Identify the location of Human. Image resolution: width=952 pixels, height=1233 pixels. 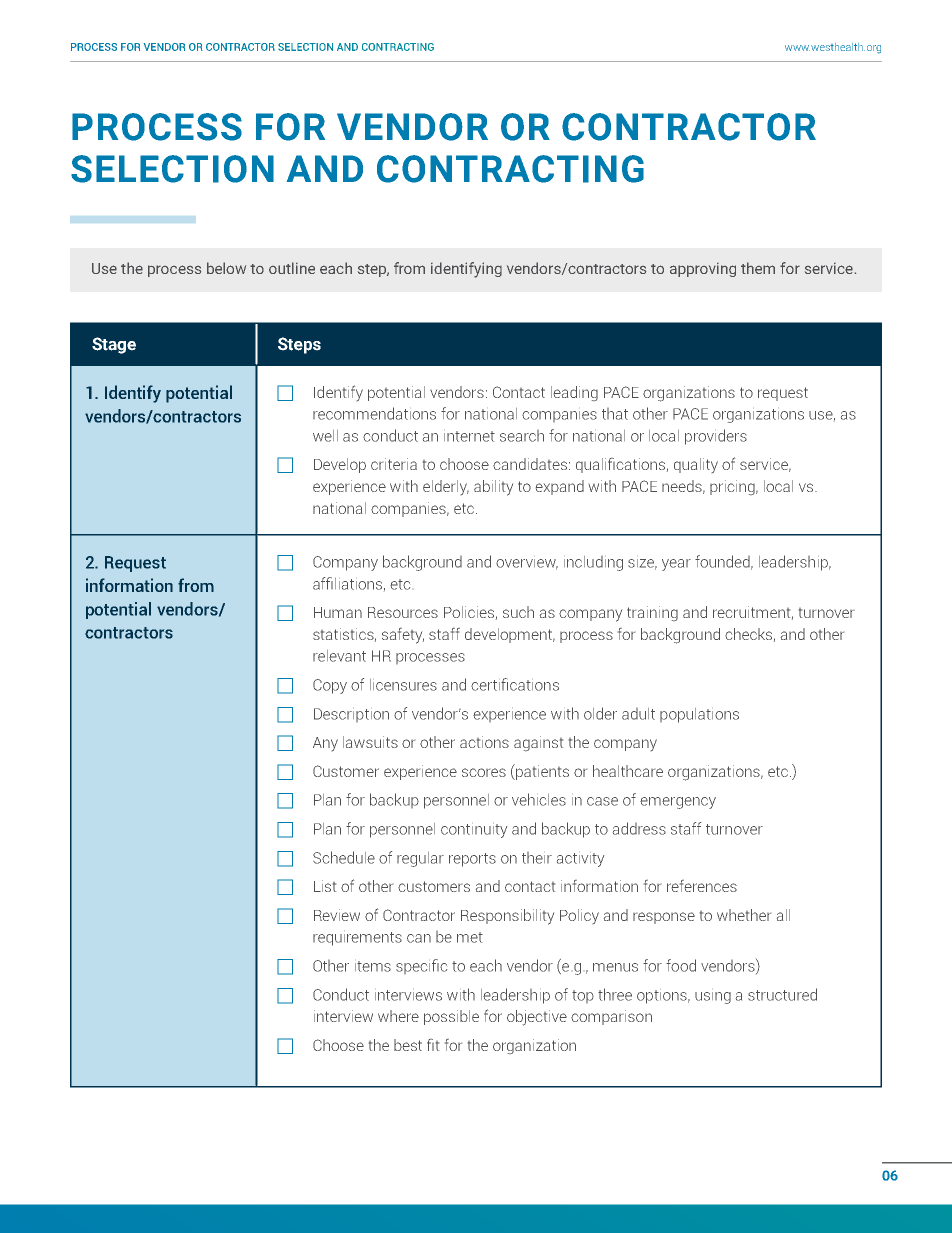
(338, 612).
